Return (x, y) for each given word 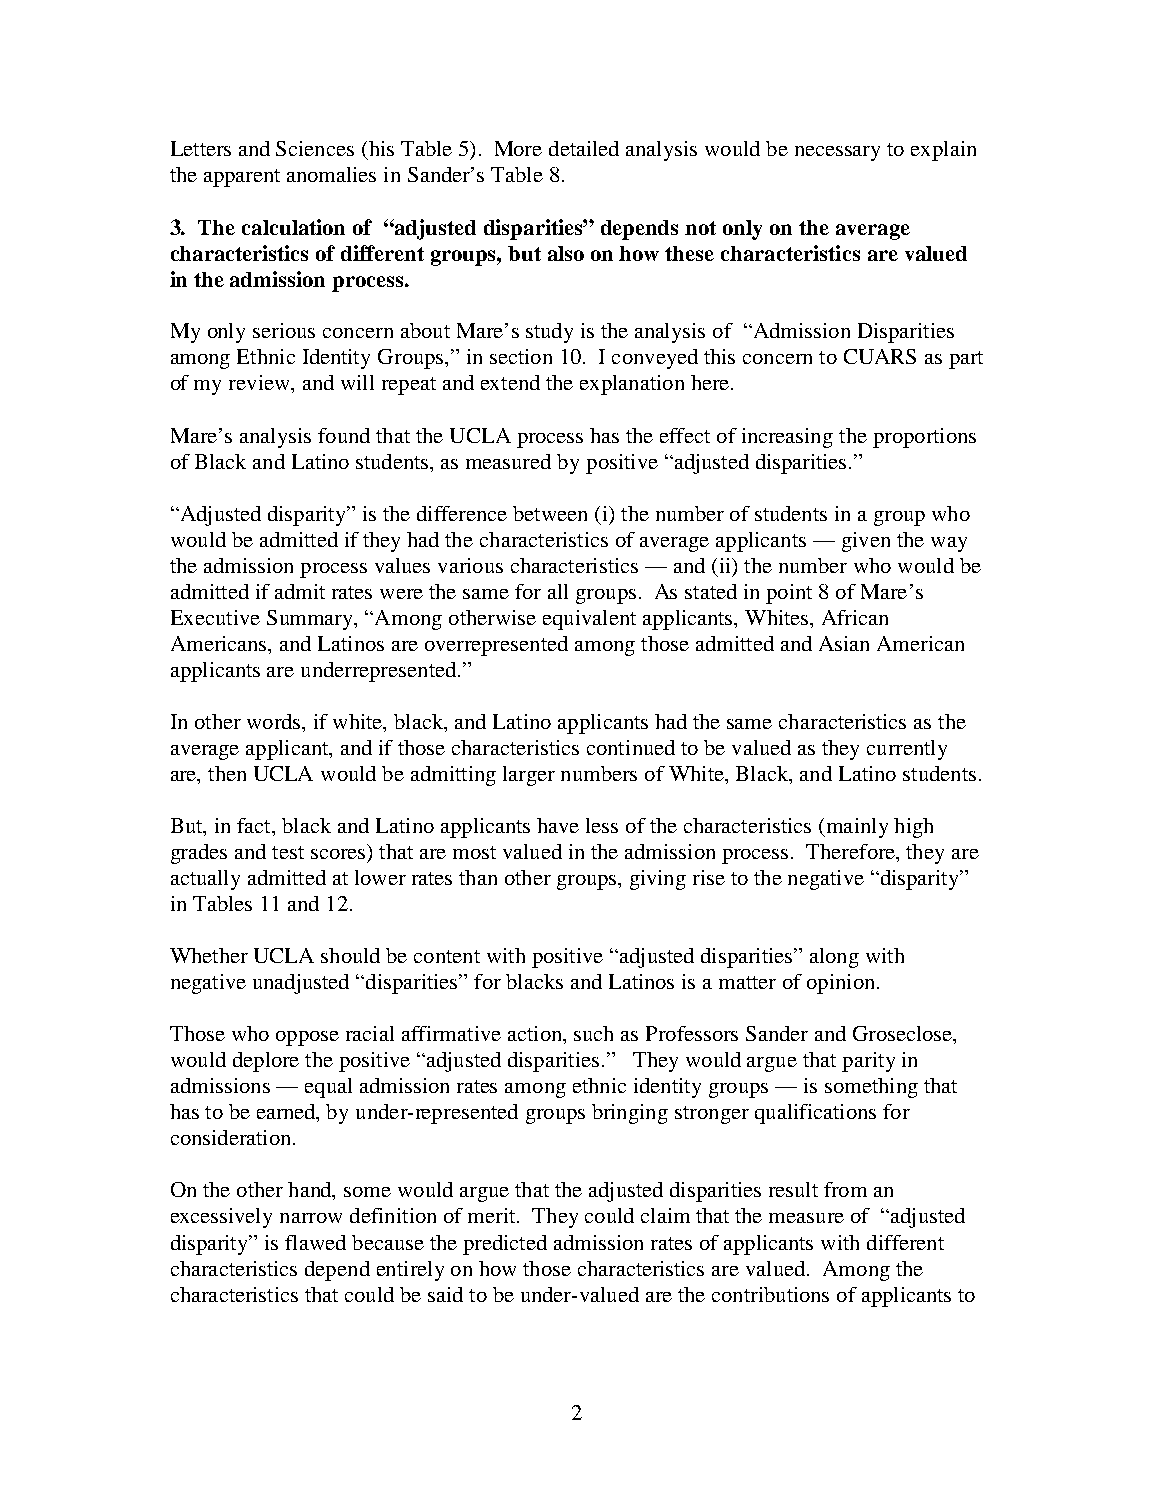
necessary (837, 153)
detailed (584, 148)
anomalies (331, 174)
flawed (315, 1242)
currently (907, 750)
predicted (505, 1245)
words (275, 721)
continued (631, 747)
